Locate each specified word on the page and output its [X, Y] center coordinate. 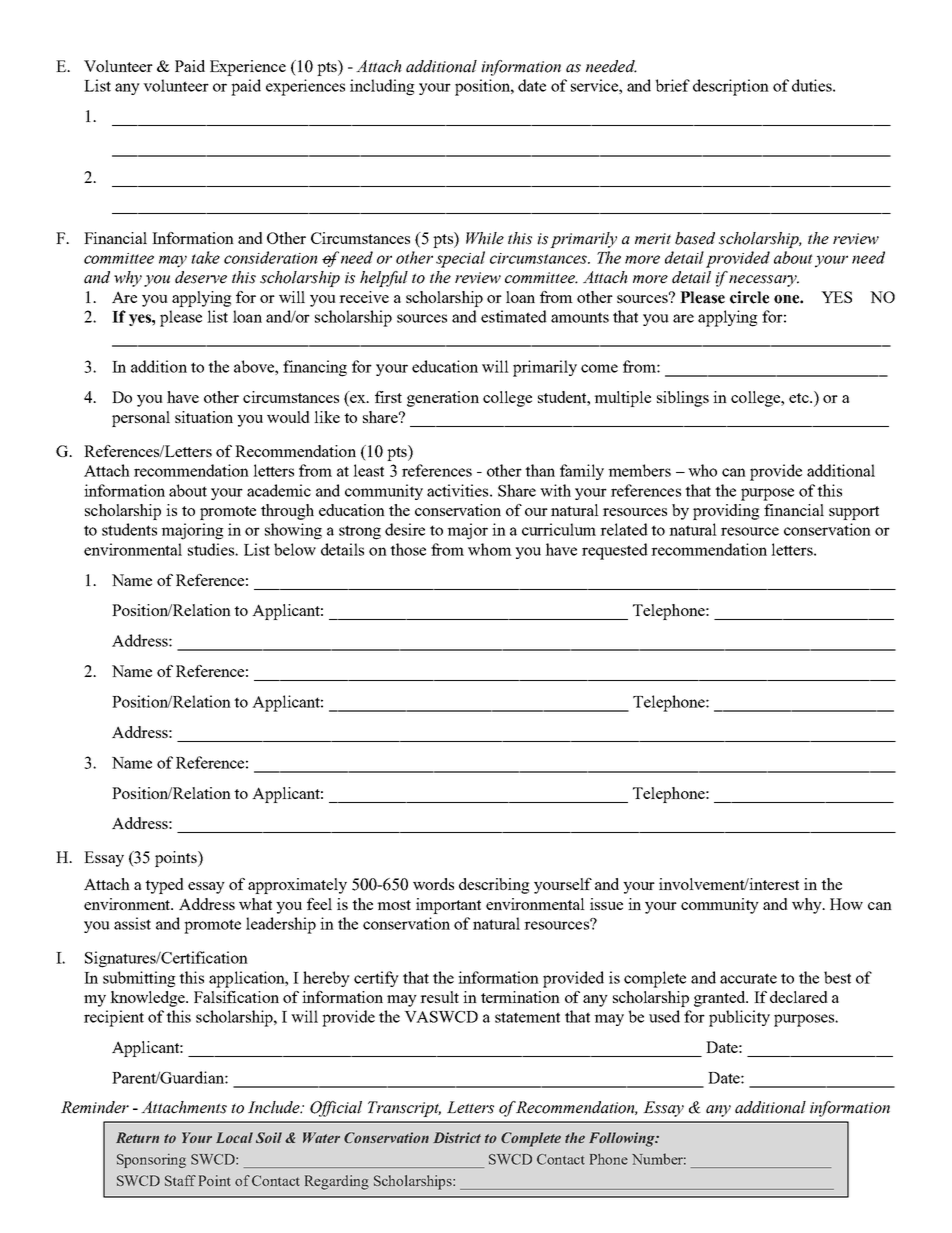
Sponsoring [151, 1161]
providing [726, 512]
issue [606, 904]
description [731, 87]
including [382, 87]
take [205, 257]
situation [204, 417]
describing [494, 886]
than [540, 470]
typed [164, 886]
